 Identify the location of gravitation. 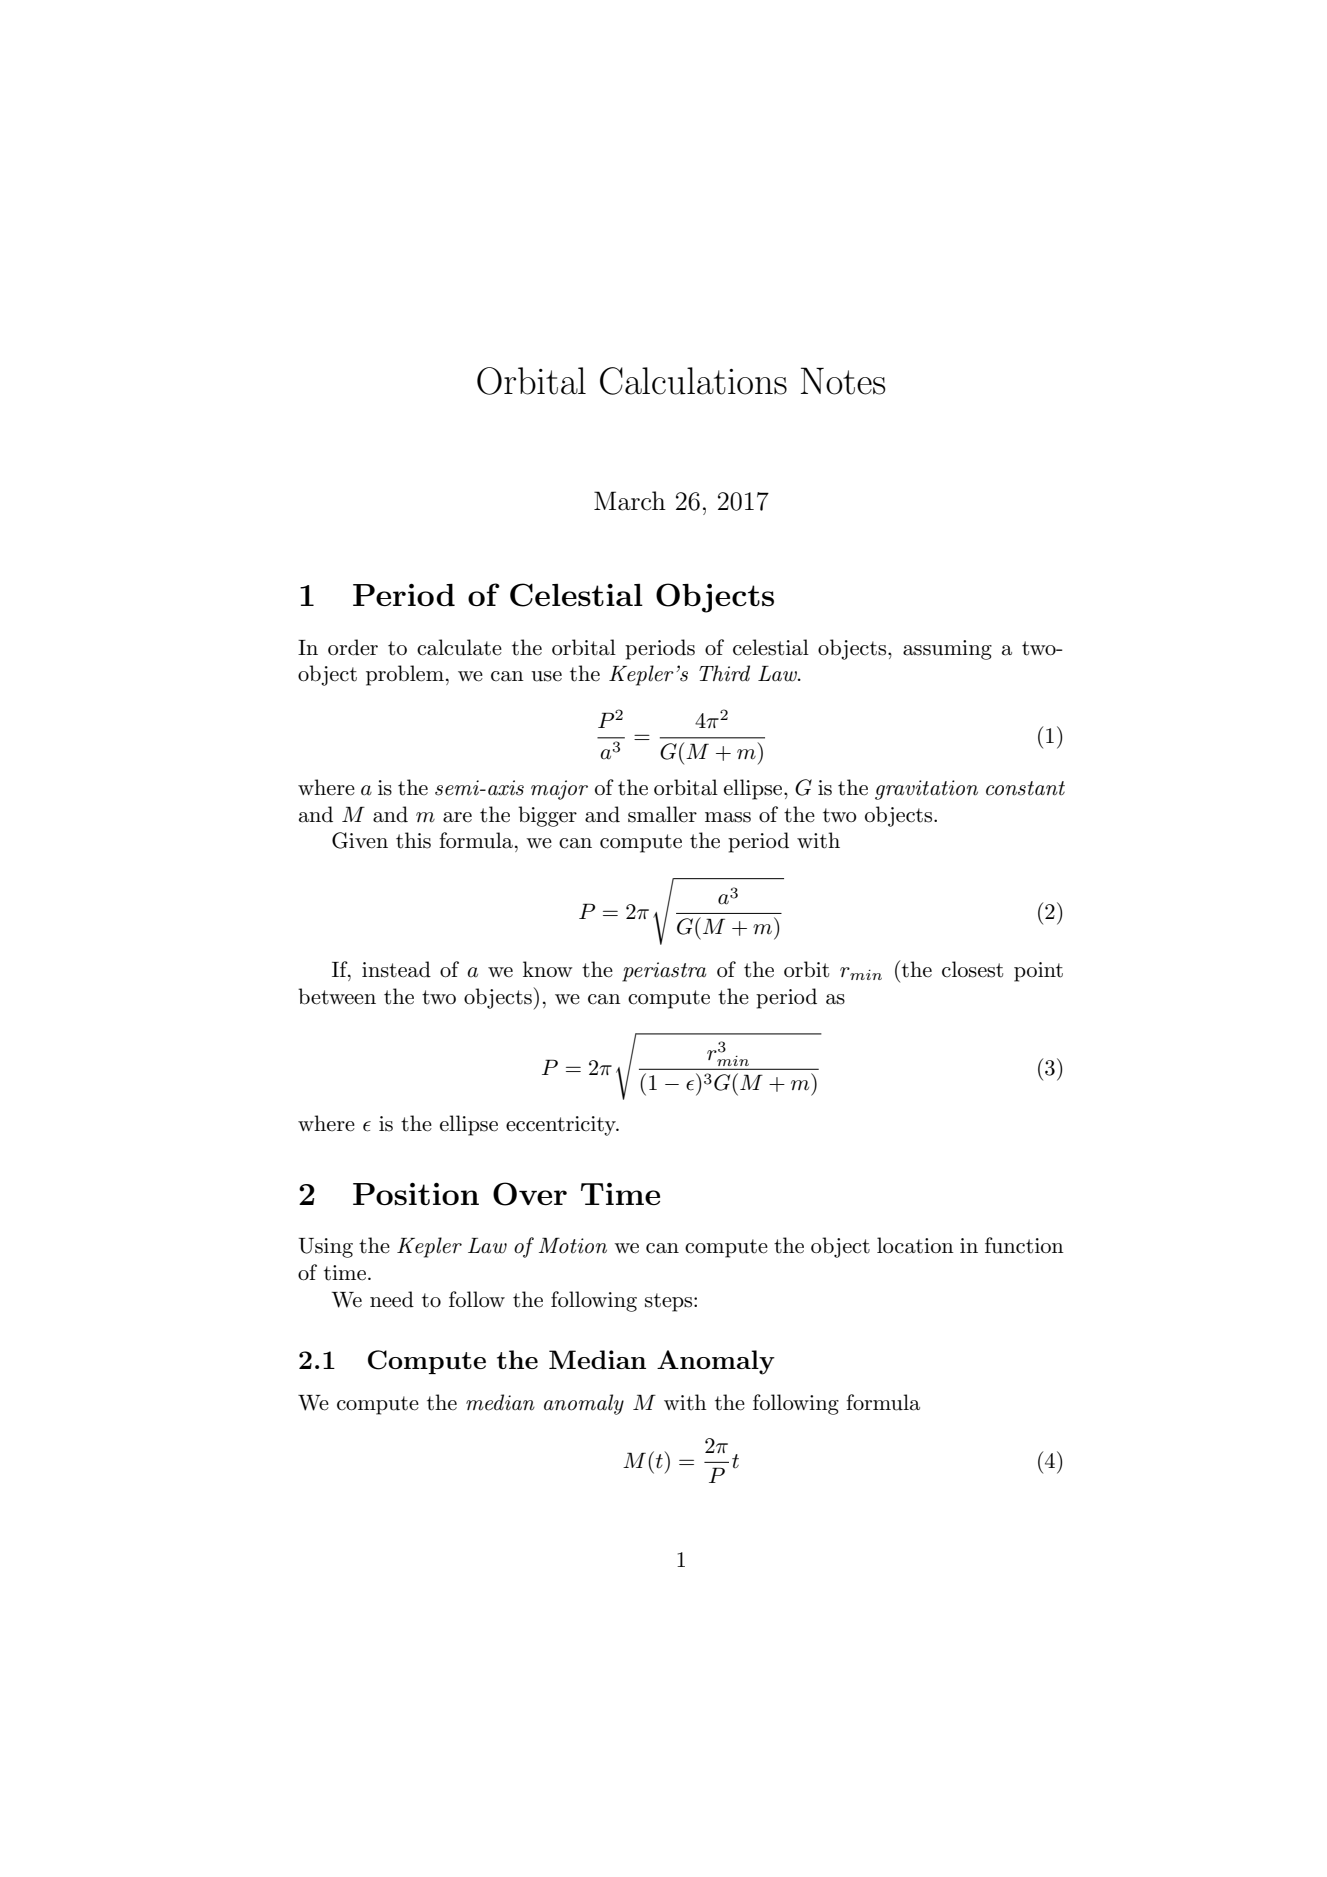
(926, 790).
